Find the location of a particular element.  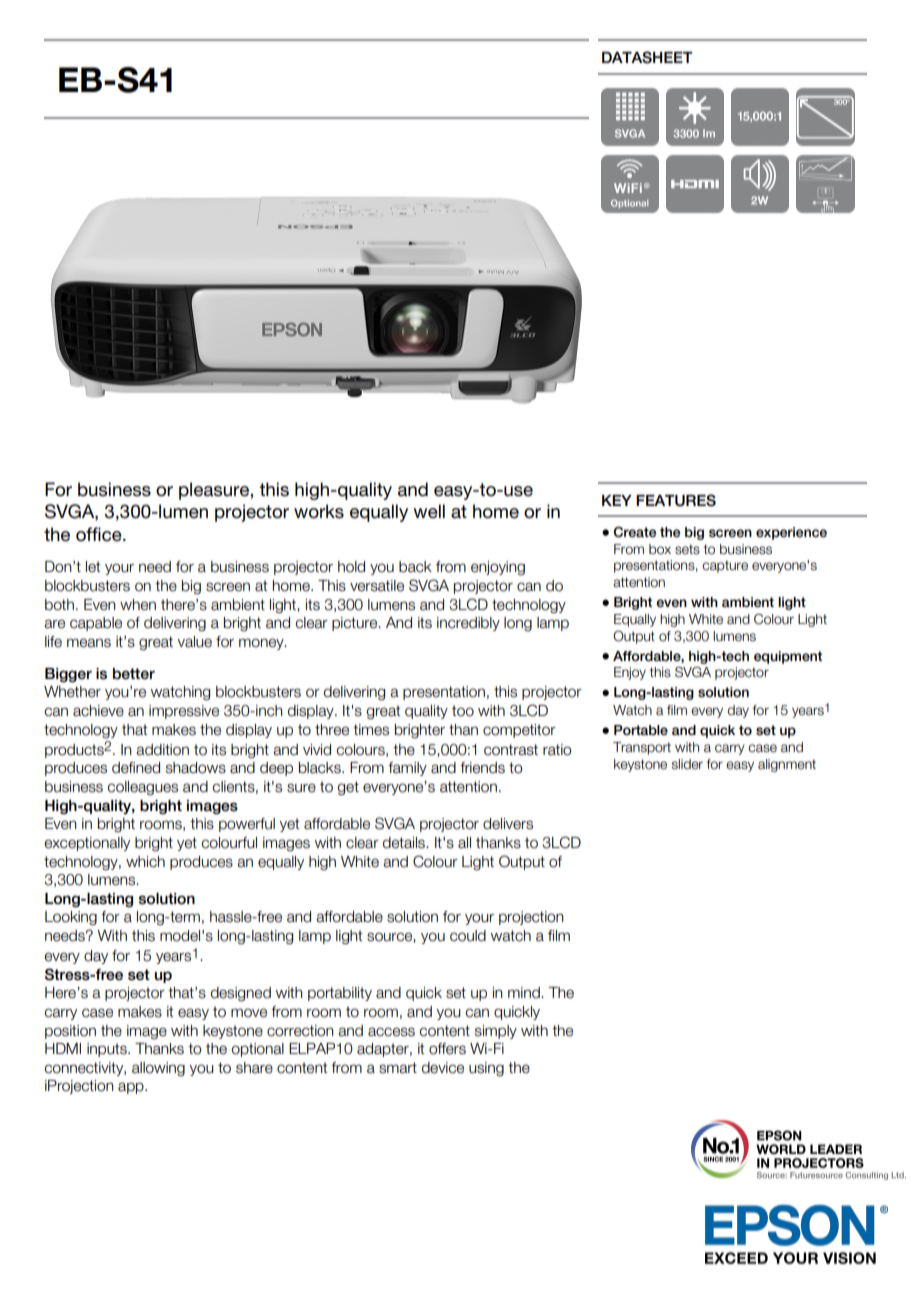

Create is located at coordinates (634, 532).
